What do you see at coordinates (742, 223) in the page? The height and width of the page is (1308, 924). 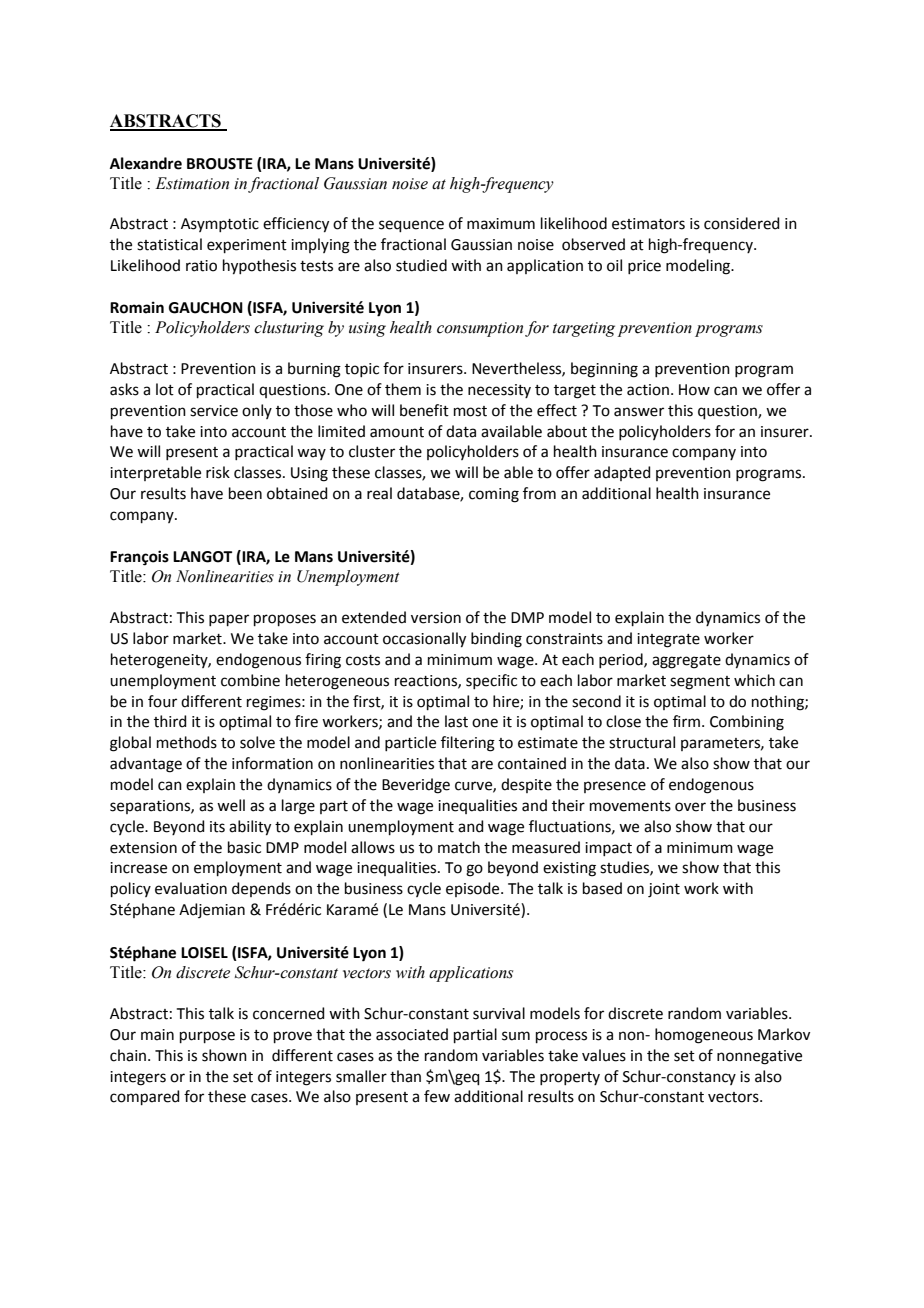 I see `considered` at bounding box center [742, 223].
